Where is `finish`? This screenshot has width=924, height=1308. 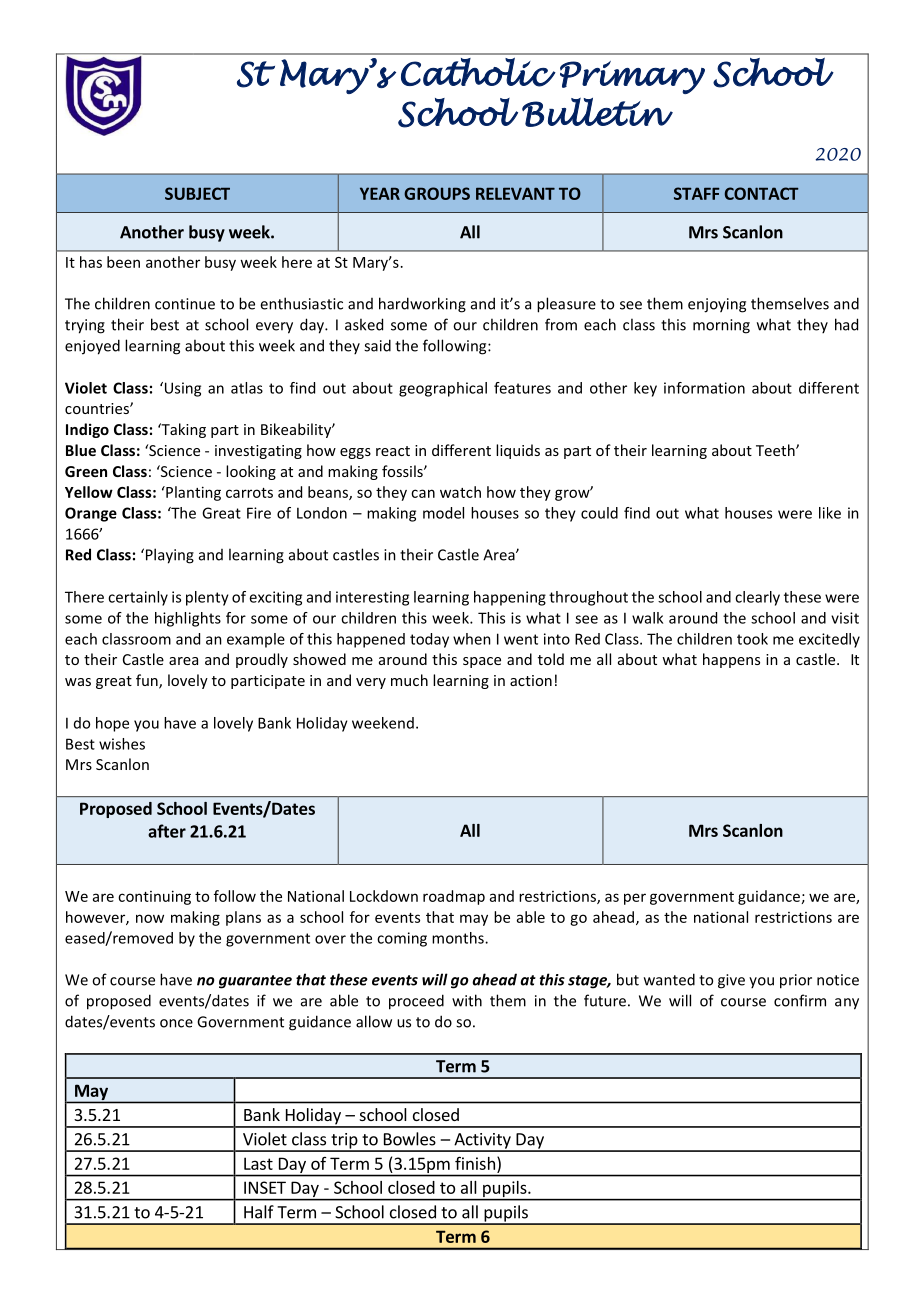
finish is located at coordinates (475, 1163).
